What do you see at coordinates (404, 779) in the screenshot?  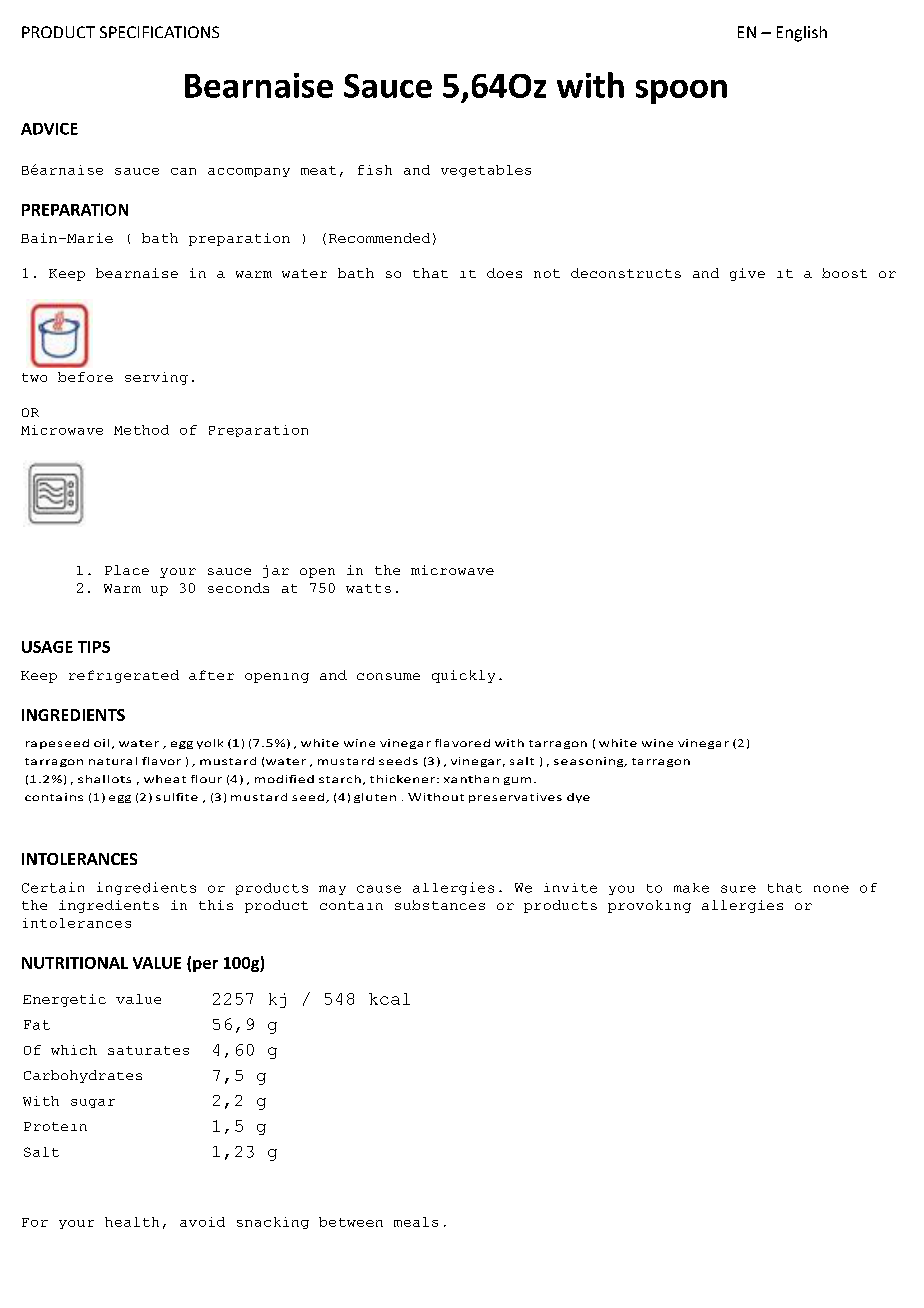 I see `thickener` at bounding box center [404, 779].
